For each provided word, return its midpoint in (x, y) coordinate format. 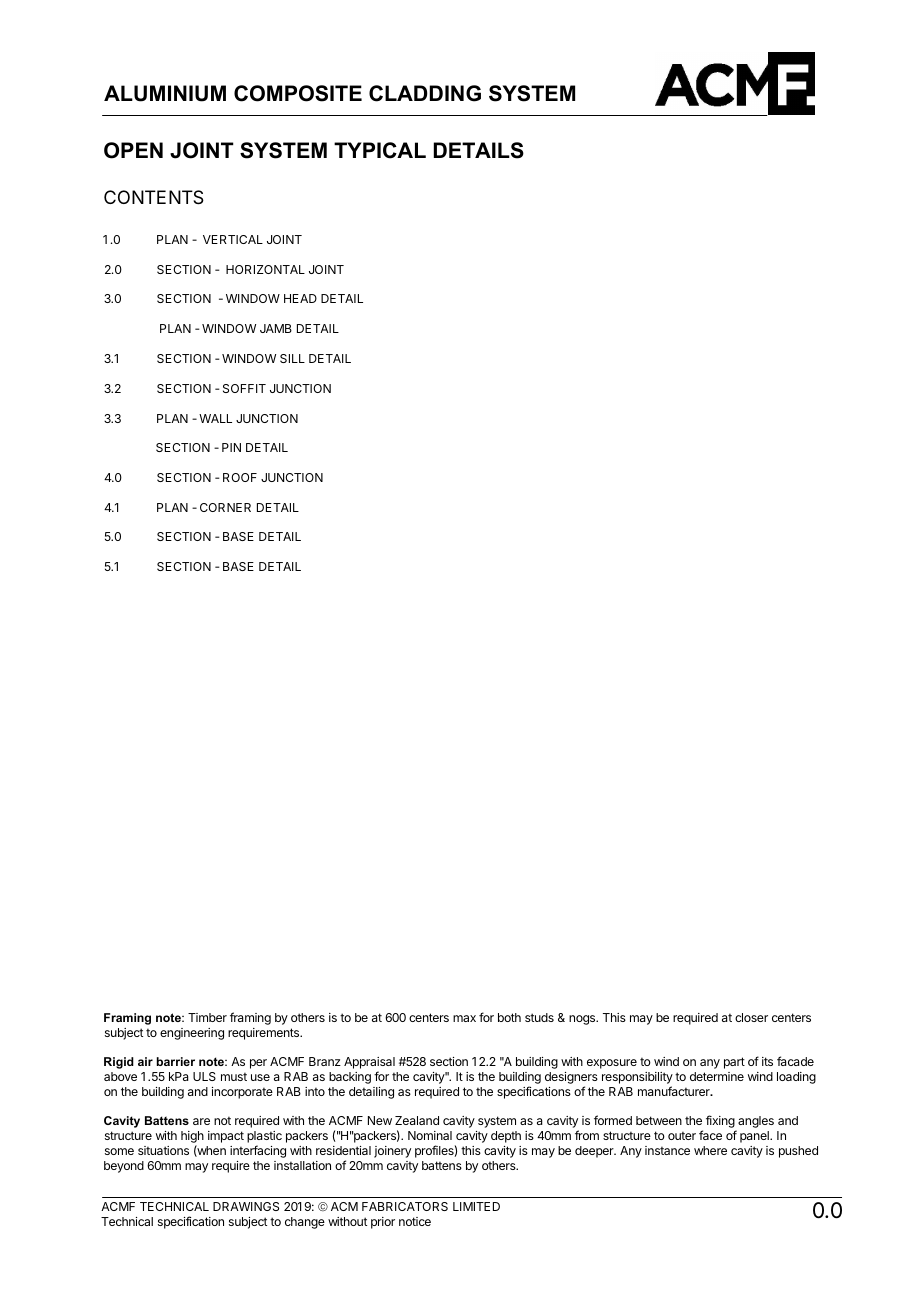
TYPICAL (380, 150)
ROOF (240, 477)
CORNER (225, 507)
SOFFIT (244, 388)
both (509, 1017)
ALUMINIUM (165, 93)
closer (751, 1017)
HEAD (300, 298)
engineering (192, 1034)
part (734, 1063)
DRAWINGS (246, 1206)
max (464, 1018)
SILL (292, 358)
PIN (231, 447)
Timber (207, 1017)
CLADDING (425, 93)
